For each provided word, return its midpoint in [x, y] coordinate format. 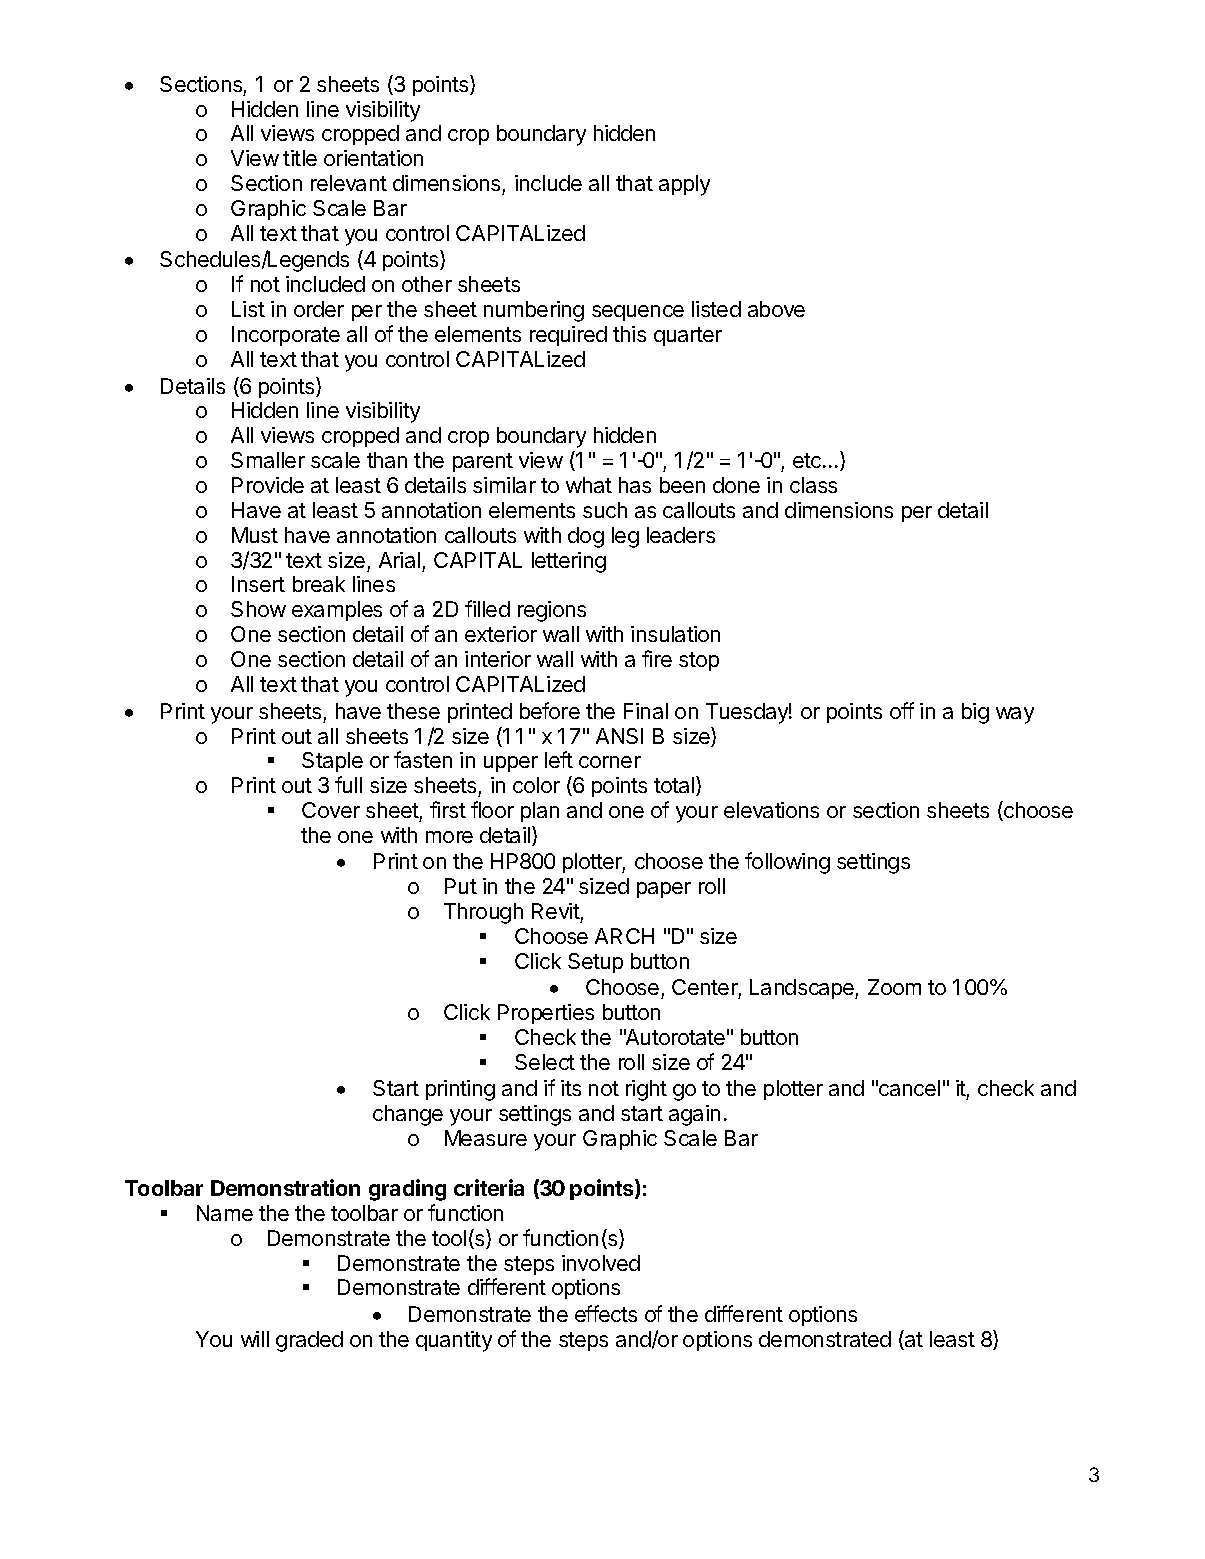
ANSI [619, 736]
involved [601, 1263]
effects [606, 1313]
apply [684, 185]
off [902, 710]
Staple [332, 762]
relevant [349, 183]
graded [309, 1341]
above [776, 309]
